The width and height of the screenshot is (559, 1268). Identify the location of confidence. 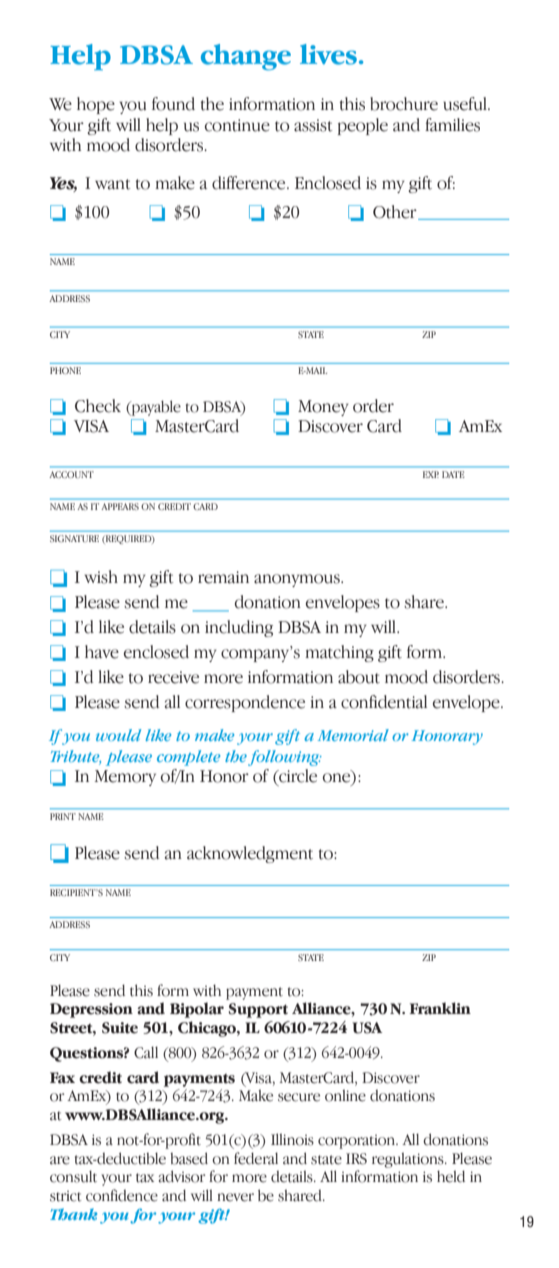
(122, 1195).
